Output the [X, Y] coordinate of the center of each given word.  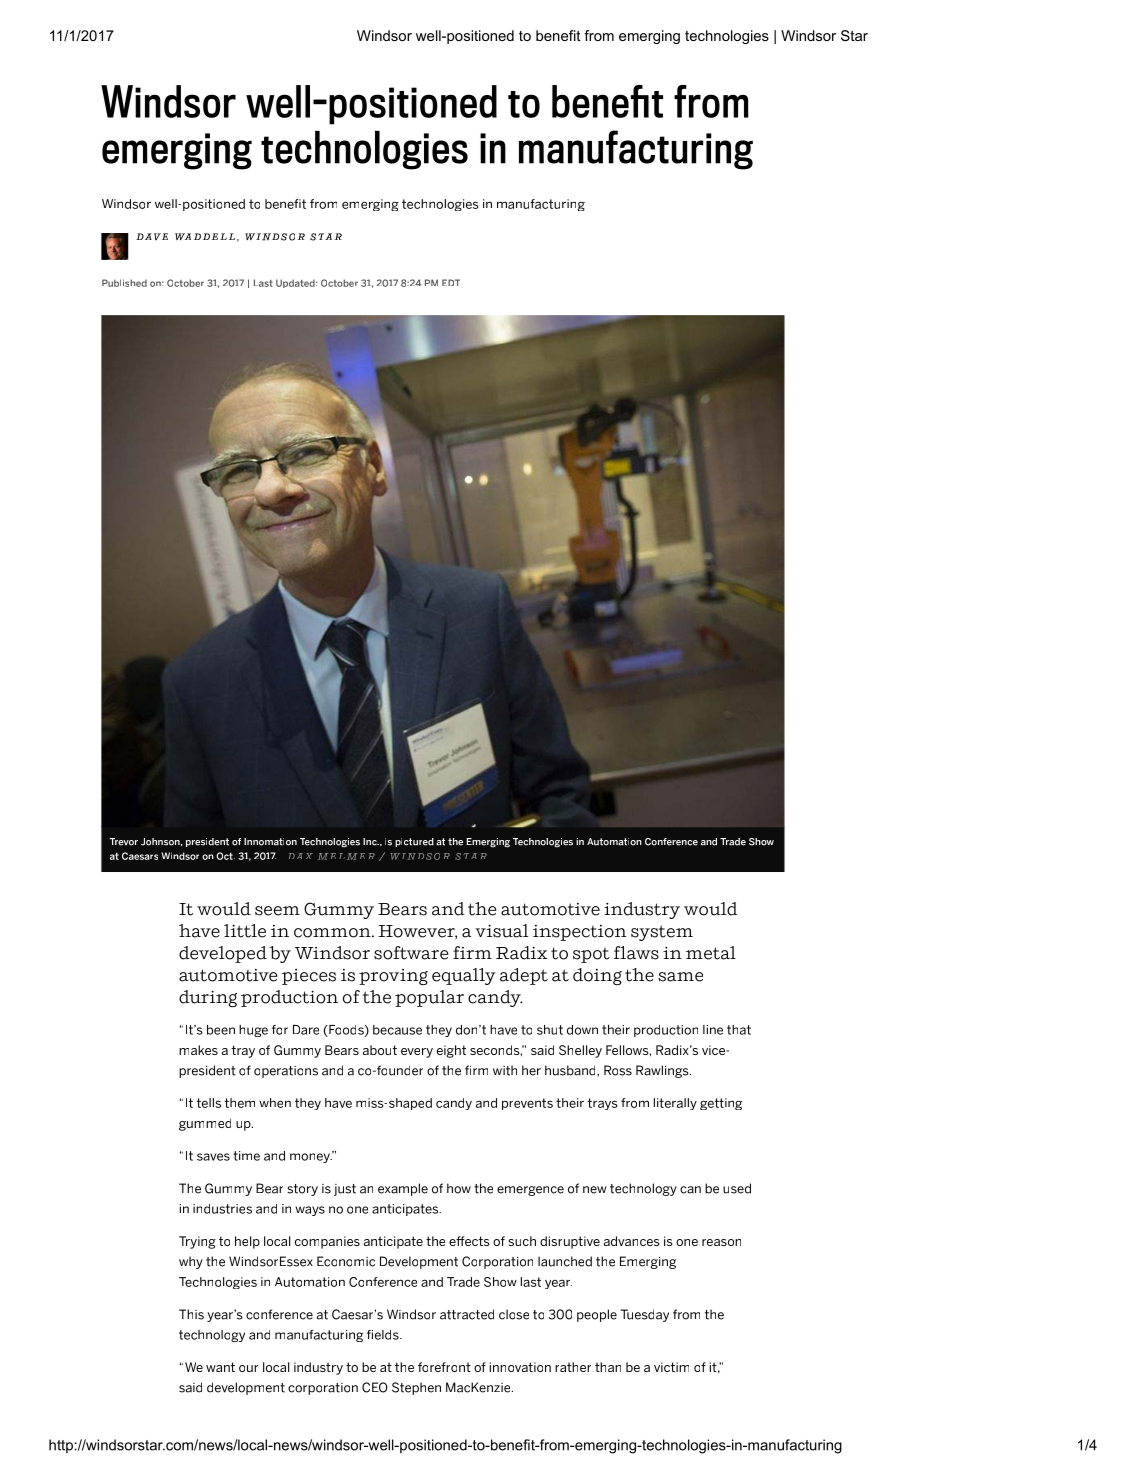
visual [502, 931]
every [417, 1053]
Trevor [123, 842]
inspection [579, 933]
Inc [371, 842]
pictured [414, 842]
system [662, 933]
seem [277, 911]
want [220, 1367]
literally [675, 1104]
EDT [451, 282]
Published [124, 283]
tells [209, 1103]
